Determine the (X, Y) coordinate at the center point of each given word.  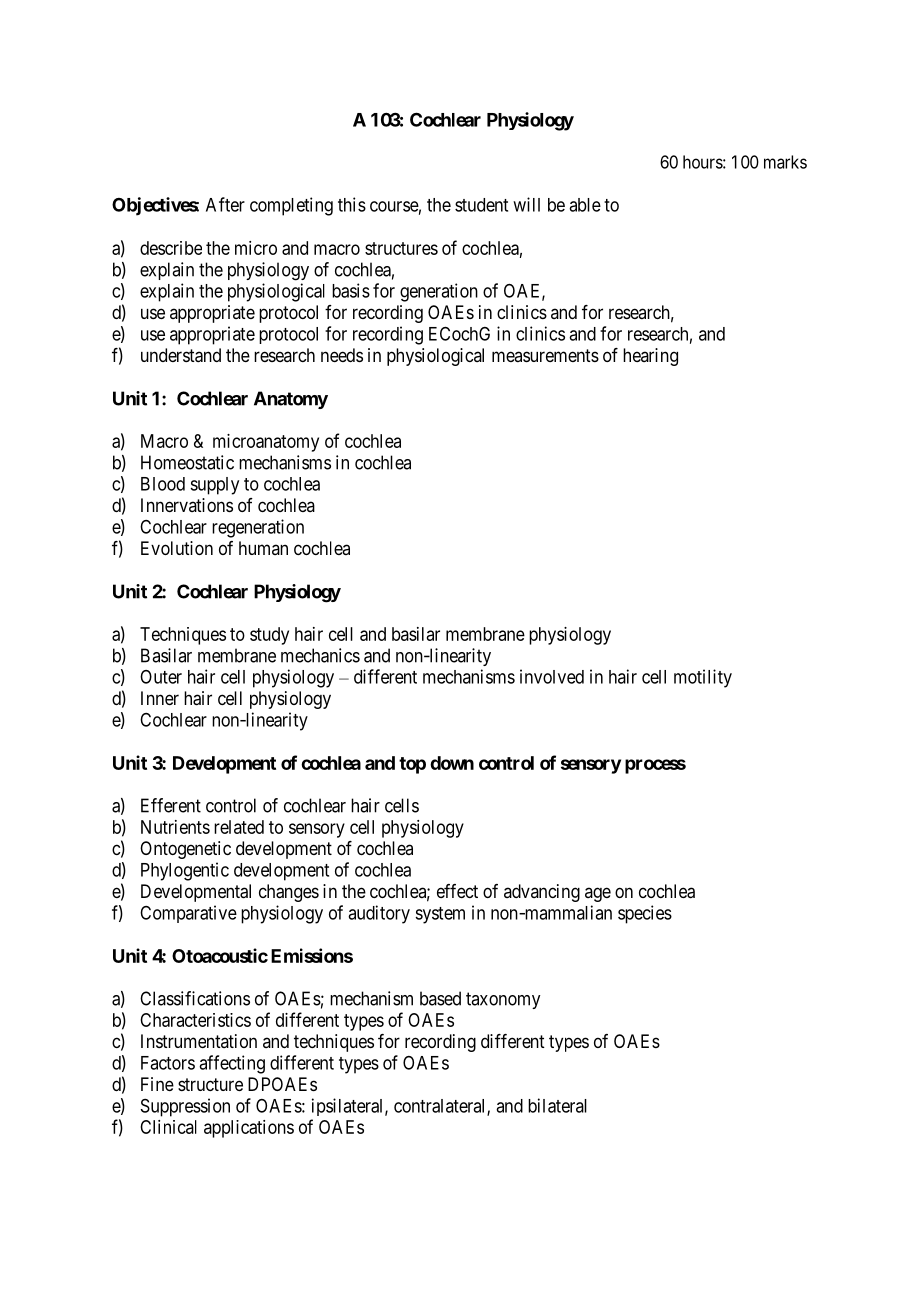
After (225, 204)
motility (703, 678)
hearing (650, 357)
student (481, 205)
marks (785, 162)
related (239, 827)
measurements (545, 355)
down (452, 763)
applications (249, 1129)
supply (214, 486)
